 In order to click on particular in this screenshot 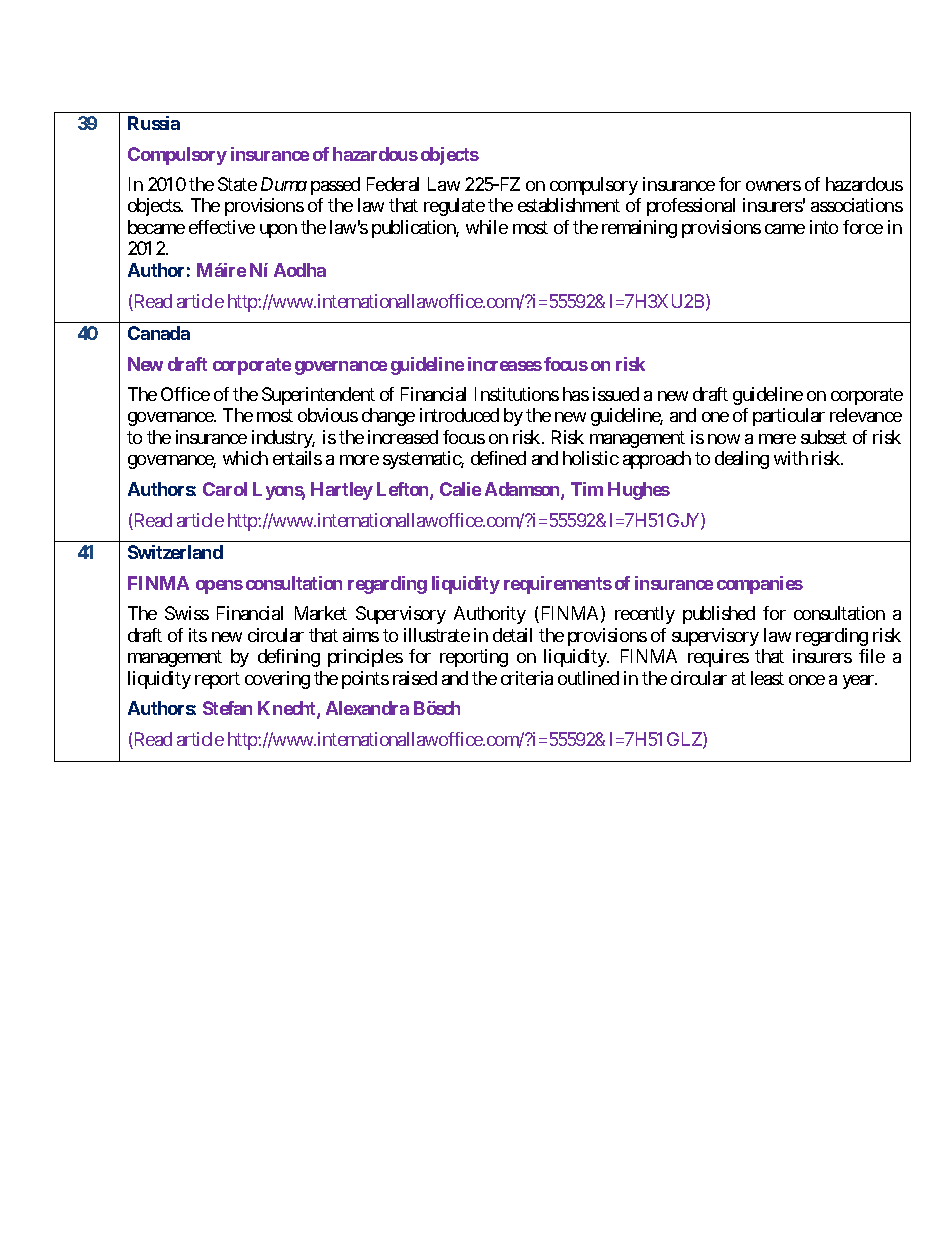, I will do `click(789, 417)`.
